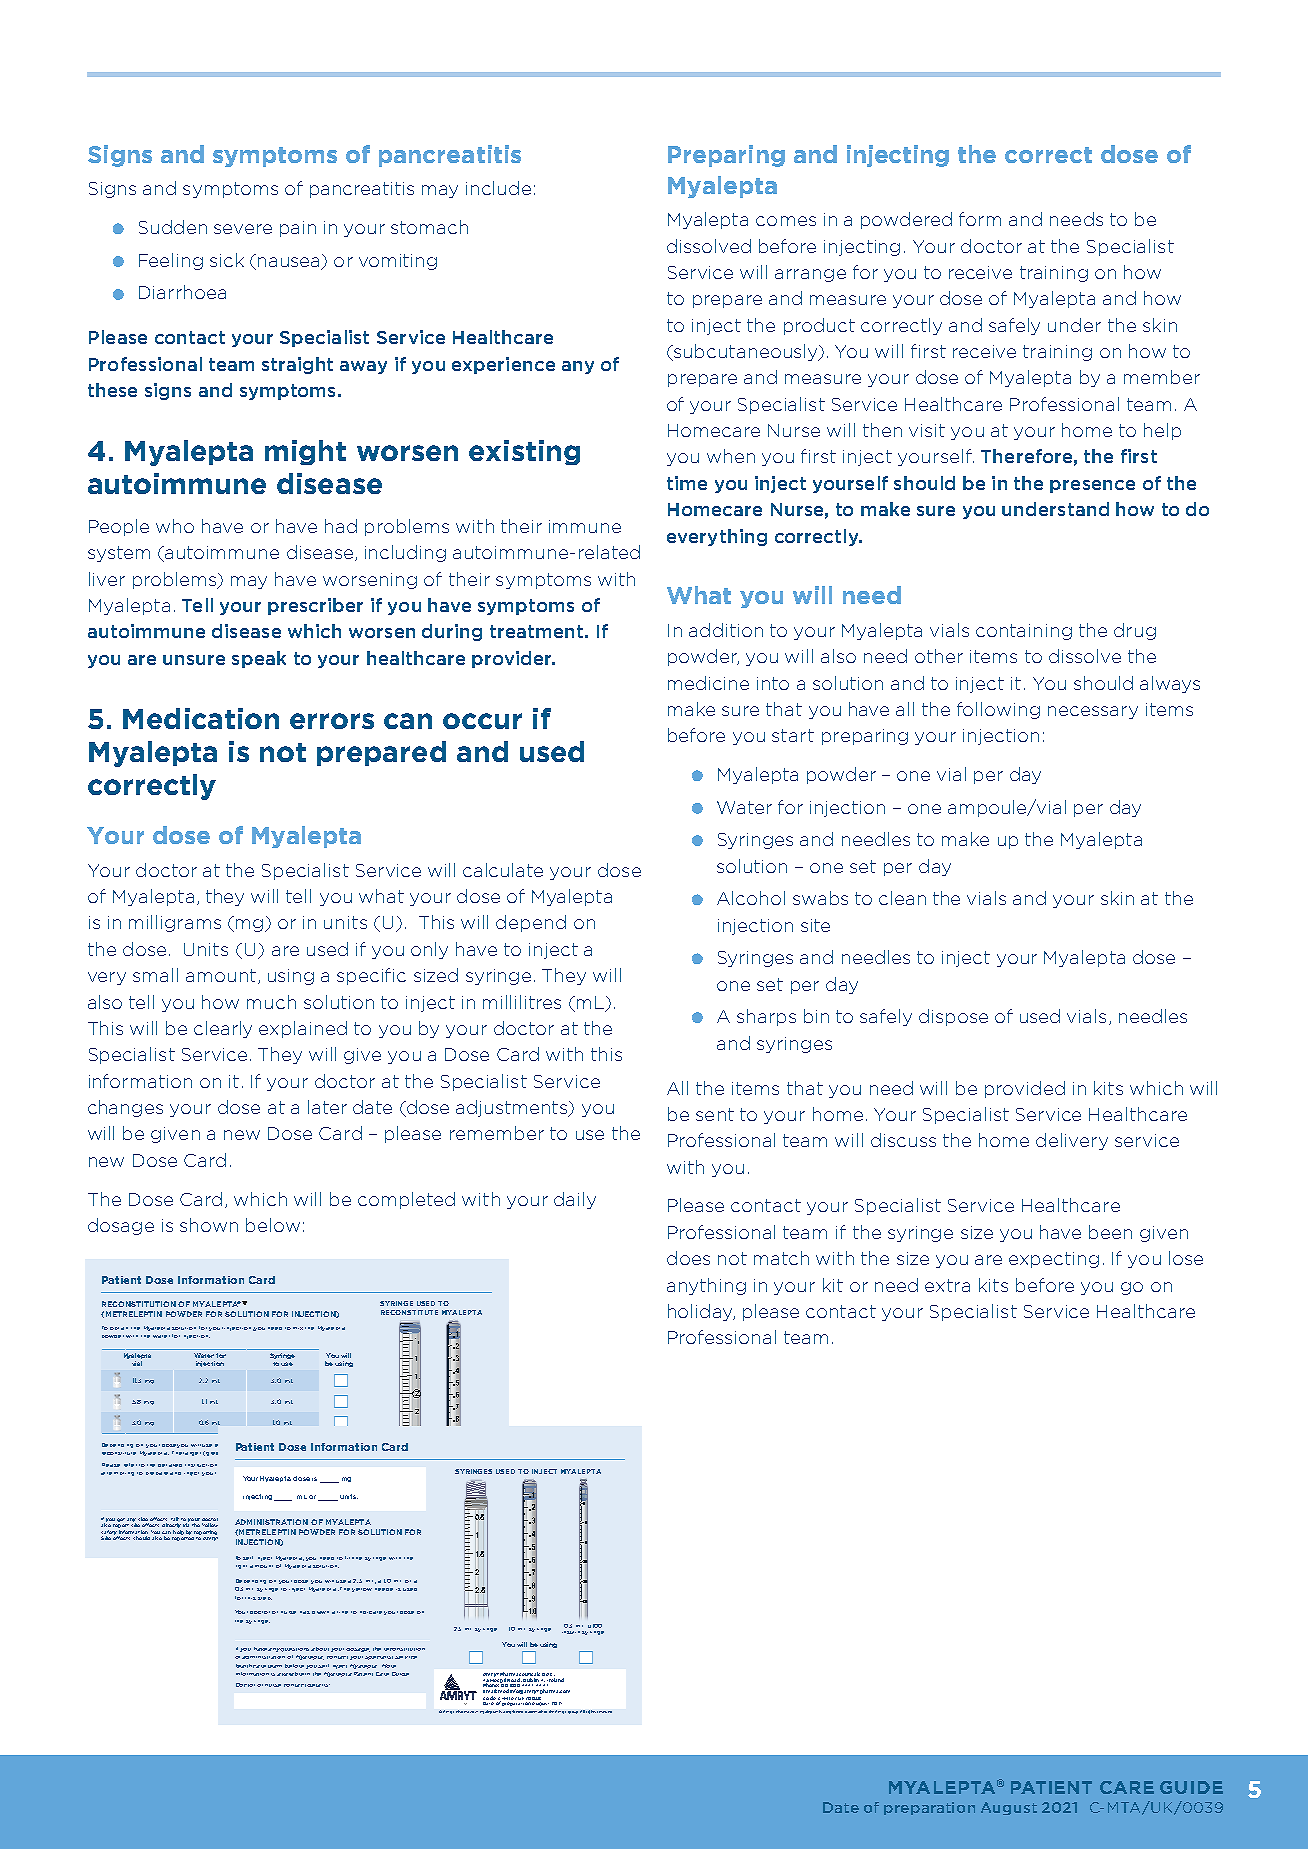  What do you see at coordinates (227, 260) in the image?
I see `sick` at bounding box center [227, 260].
